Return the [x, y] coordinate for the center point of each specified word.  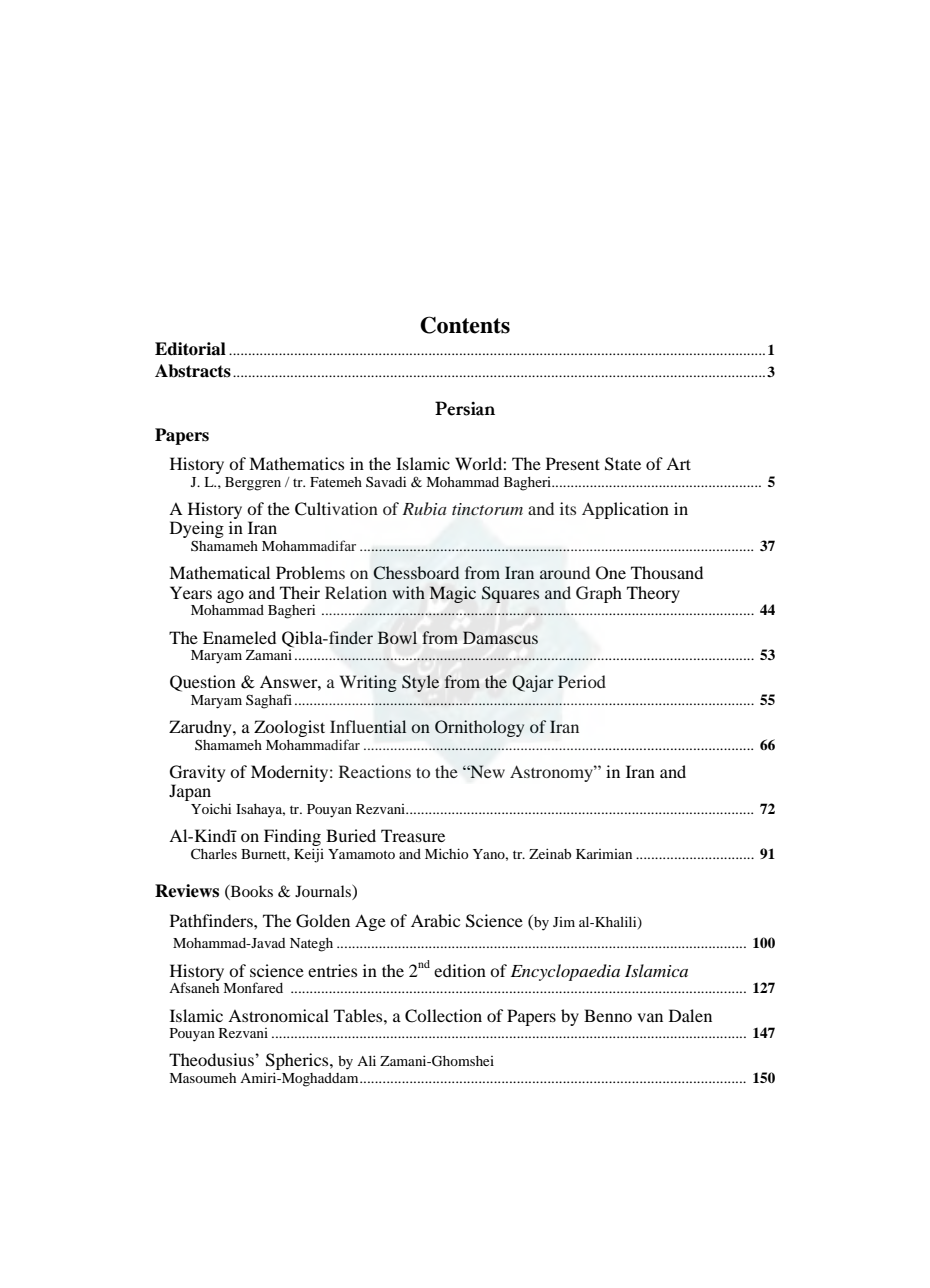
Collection [443, 1016]
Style [420, 683]
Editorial [190, 349]
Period [582, 681]
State [623, 464]
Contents [465, 325]
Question [203, 683]
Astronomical [278, 1015]
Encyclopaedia [565, 972]
